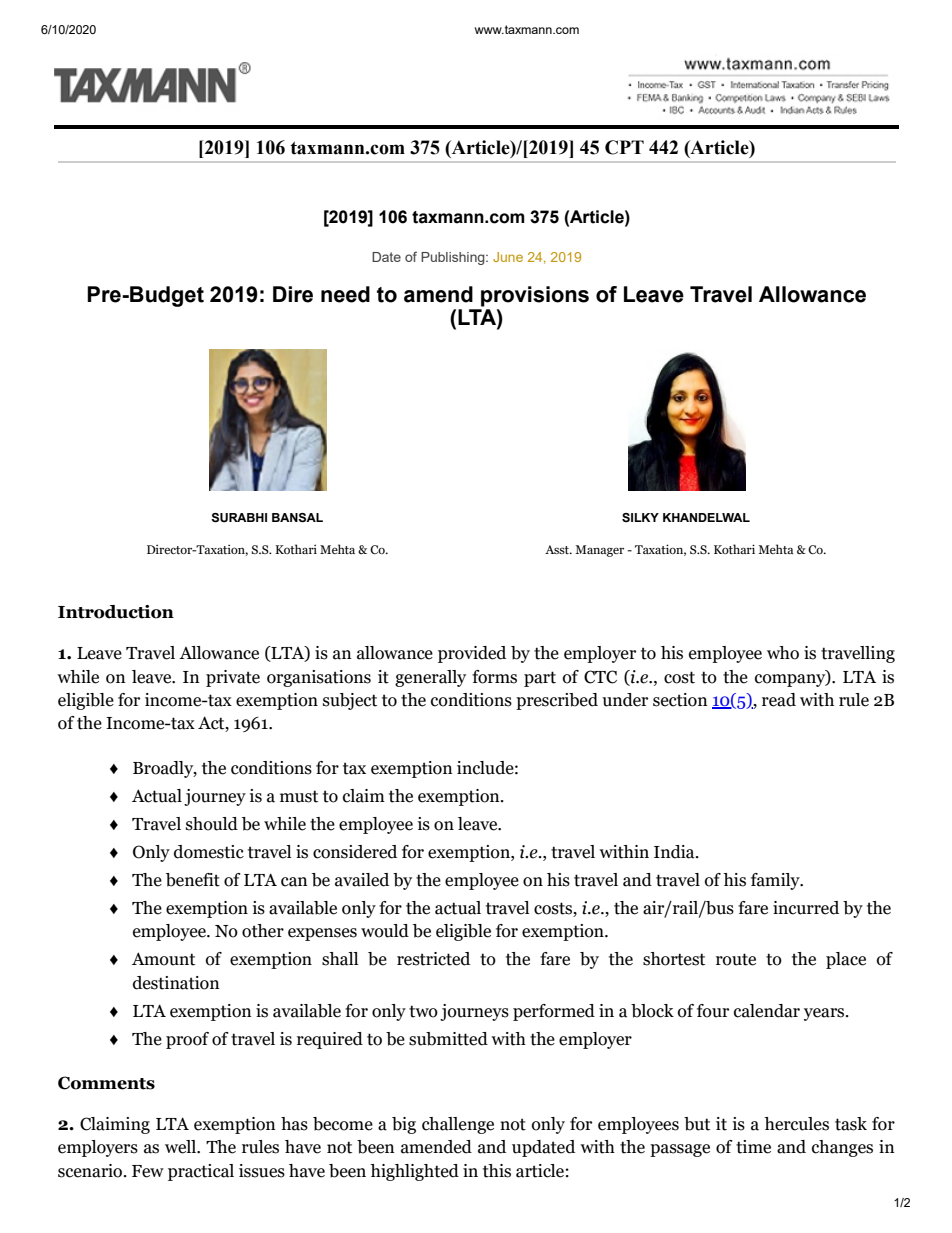 The image size is (952, 1233). I want to click on CPT, so click(624, 147).
